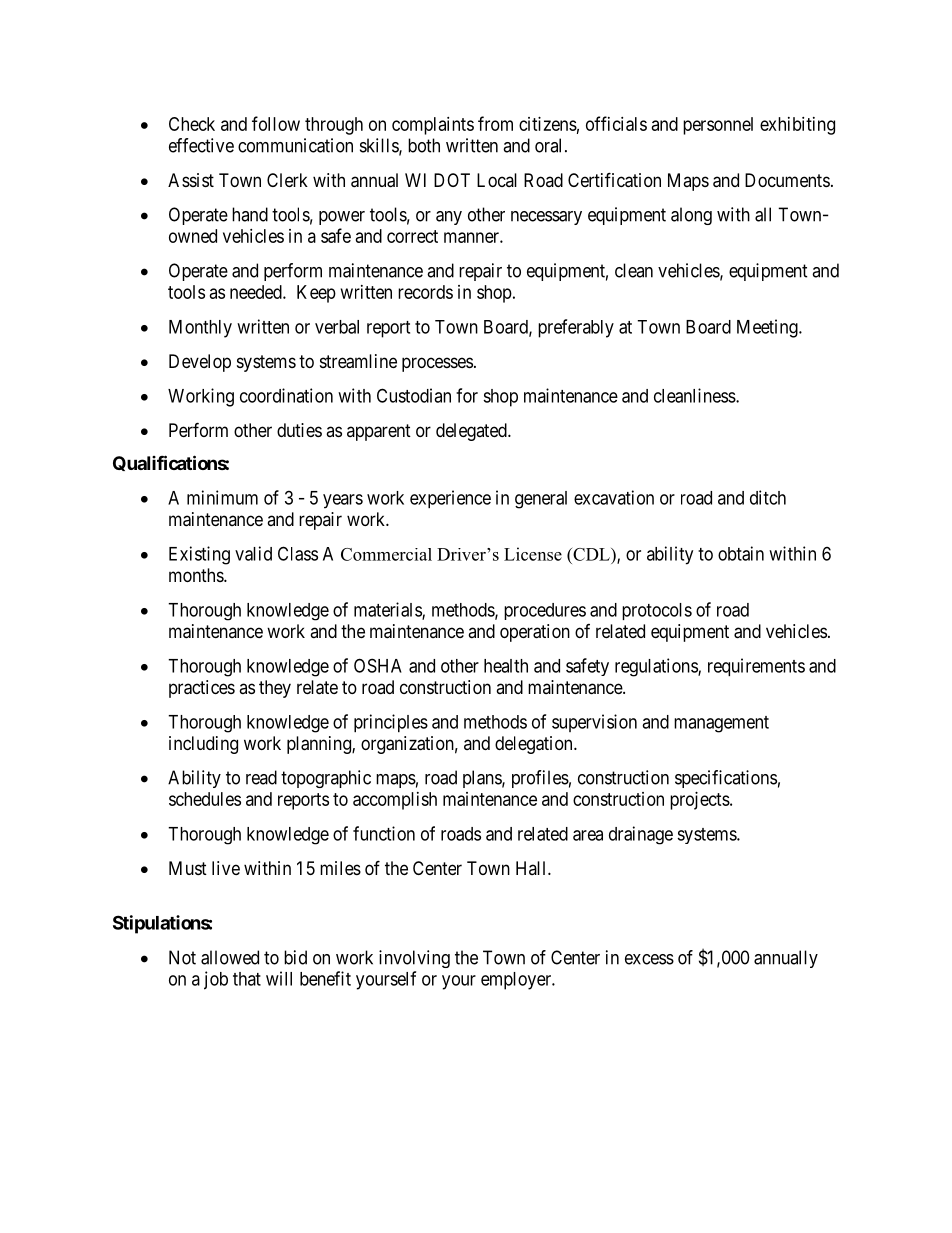  What do you see at coordinates (649, 959) in the document?
I see `excess` at bounding box center [649, 959].
